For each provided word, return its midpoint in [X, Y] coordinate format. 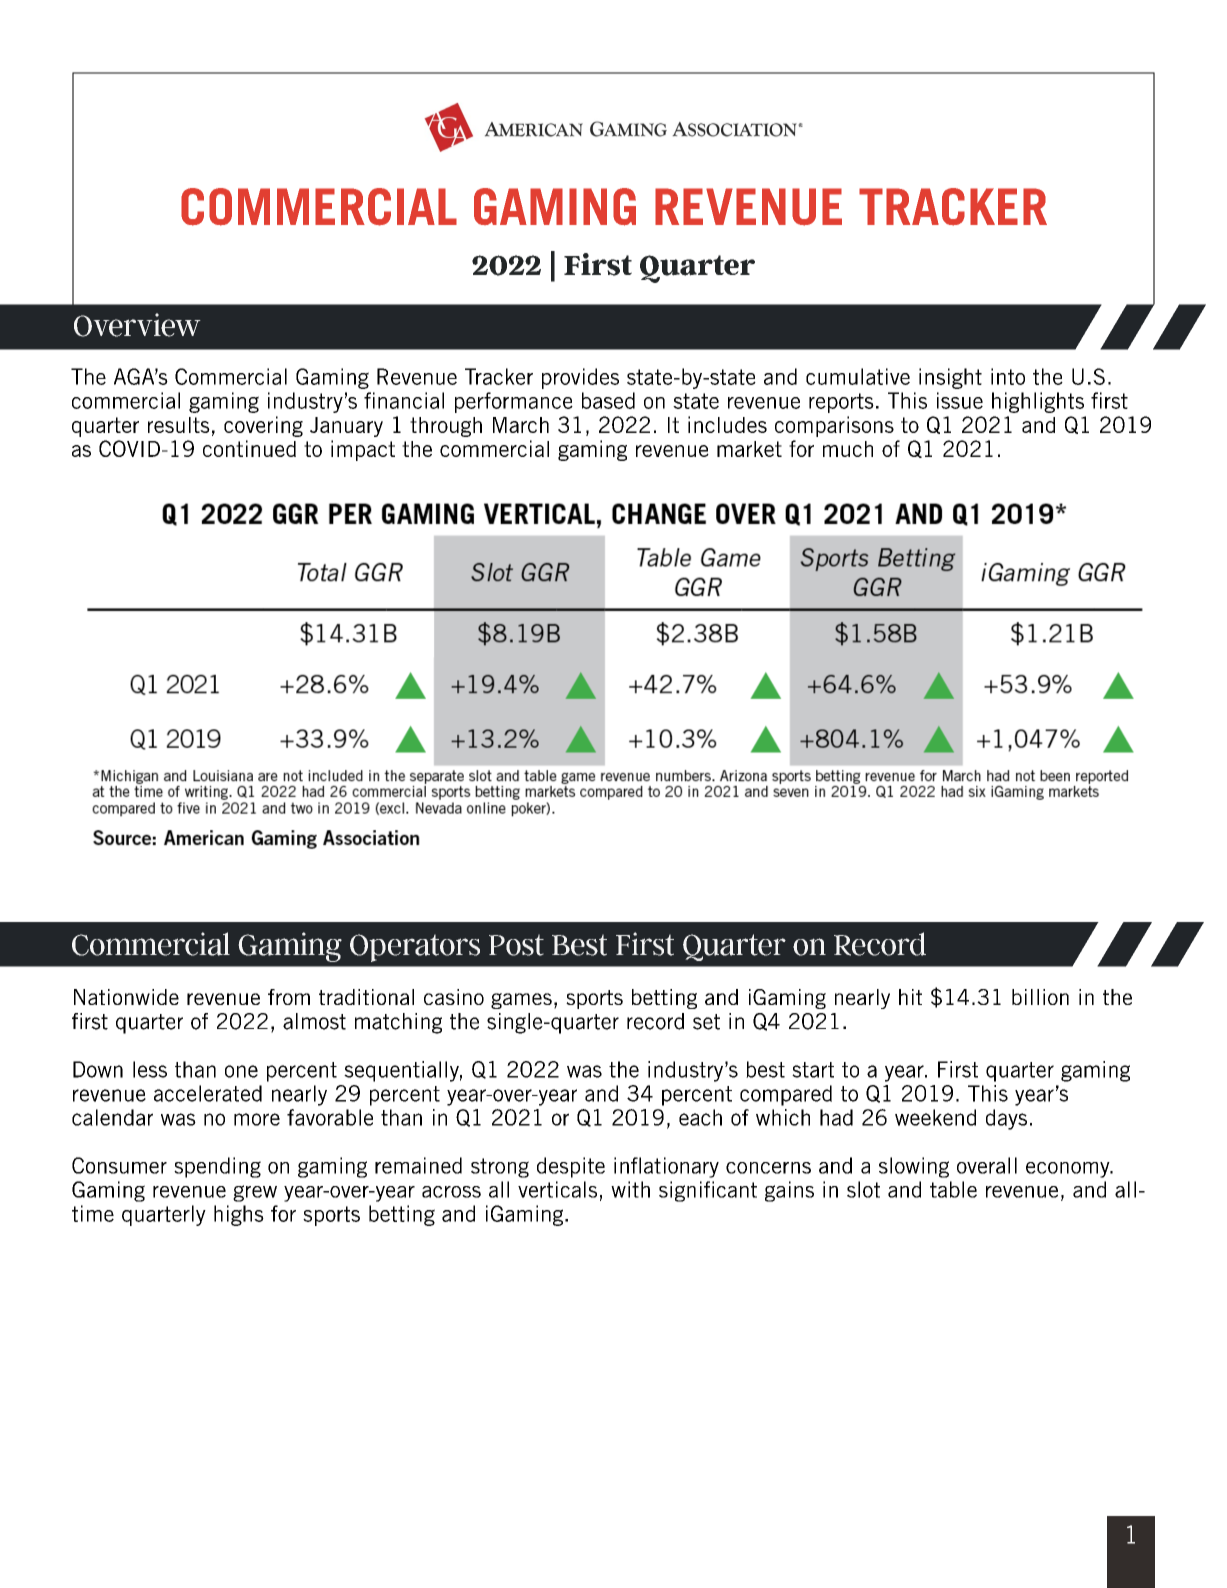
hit [910, 997]
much [848, 449]
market [749, 449]
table [953, 1189]
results [179, 425]
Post [516, 945]
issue [960, 400]
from [289, 997]
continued [249, 448]
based [608, 400]
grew [255, 1193]
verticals [557, 1189]
